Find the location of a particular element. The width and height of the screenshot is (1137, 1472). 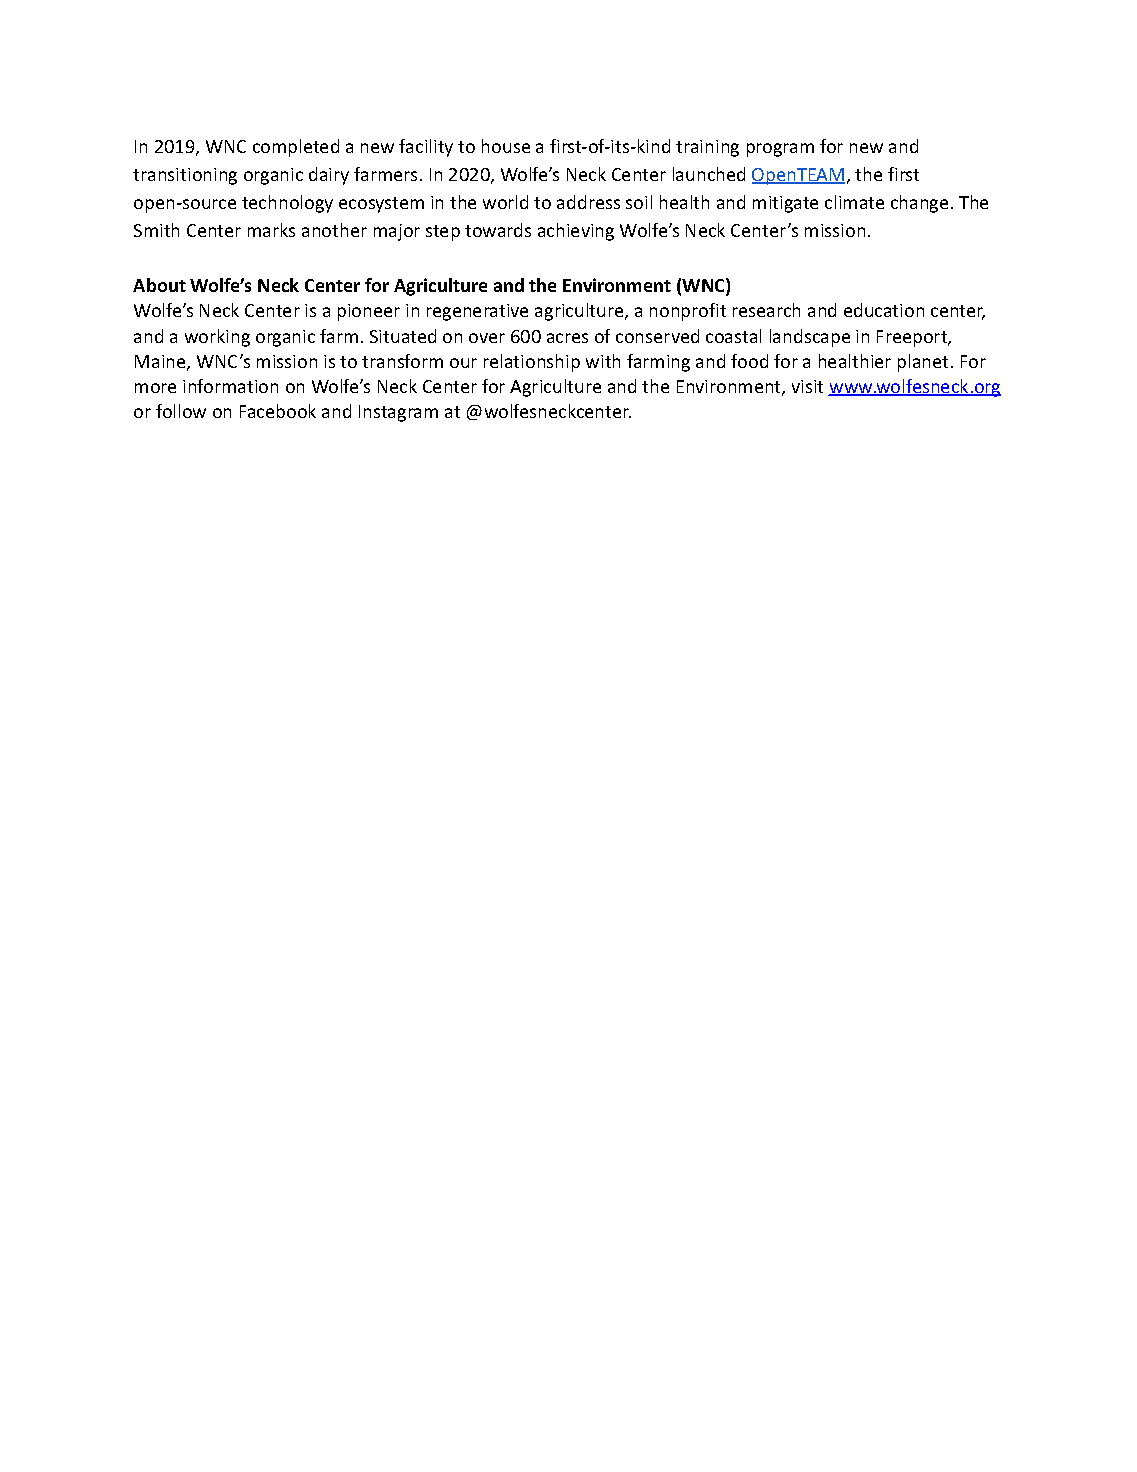

About is located at coordinates (159, 285).
